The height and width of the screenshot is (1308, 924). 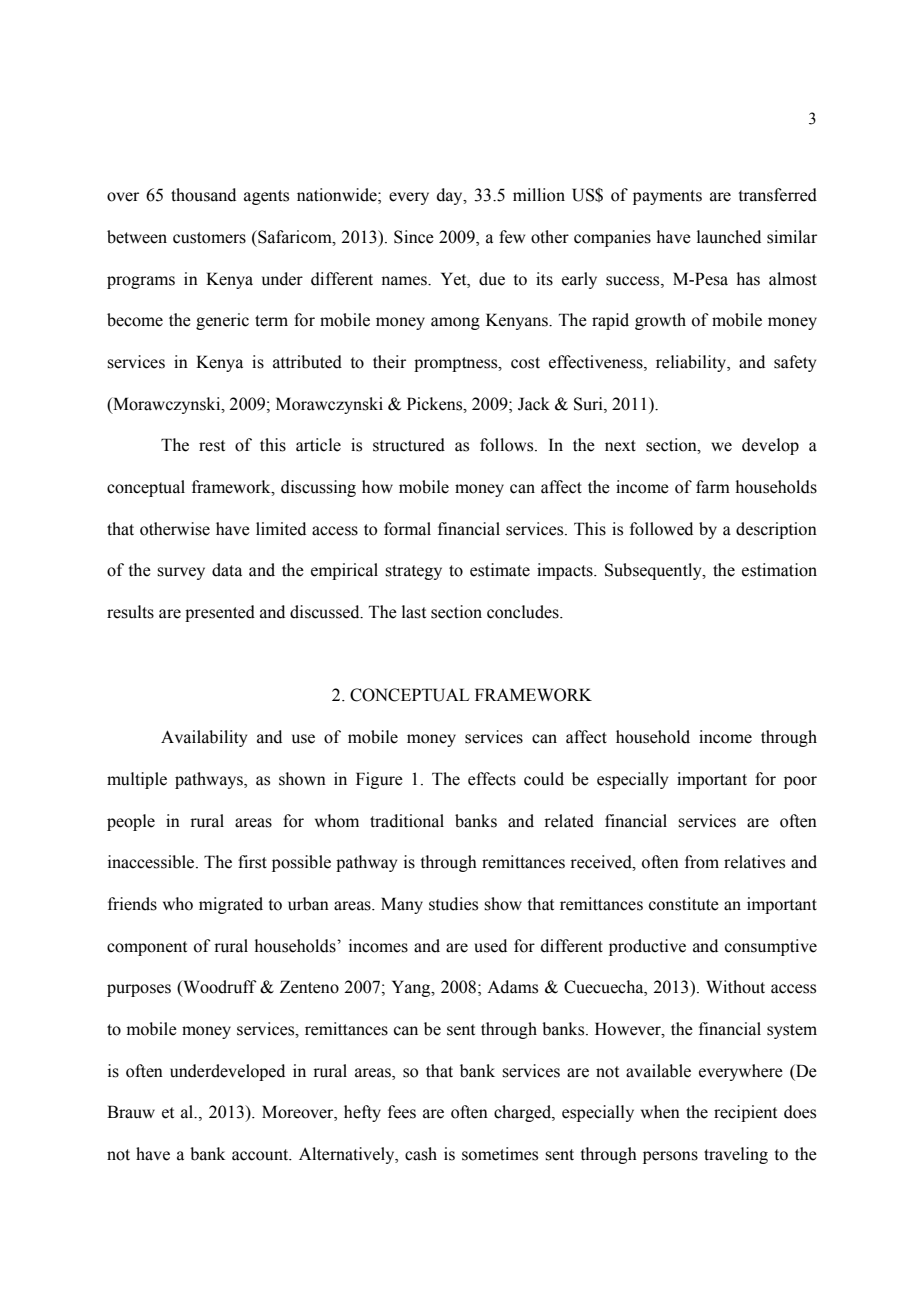 What do you see at coordinates (227, 570) in the screenshot?
I see `data` at bounding box center [227, 570].
